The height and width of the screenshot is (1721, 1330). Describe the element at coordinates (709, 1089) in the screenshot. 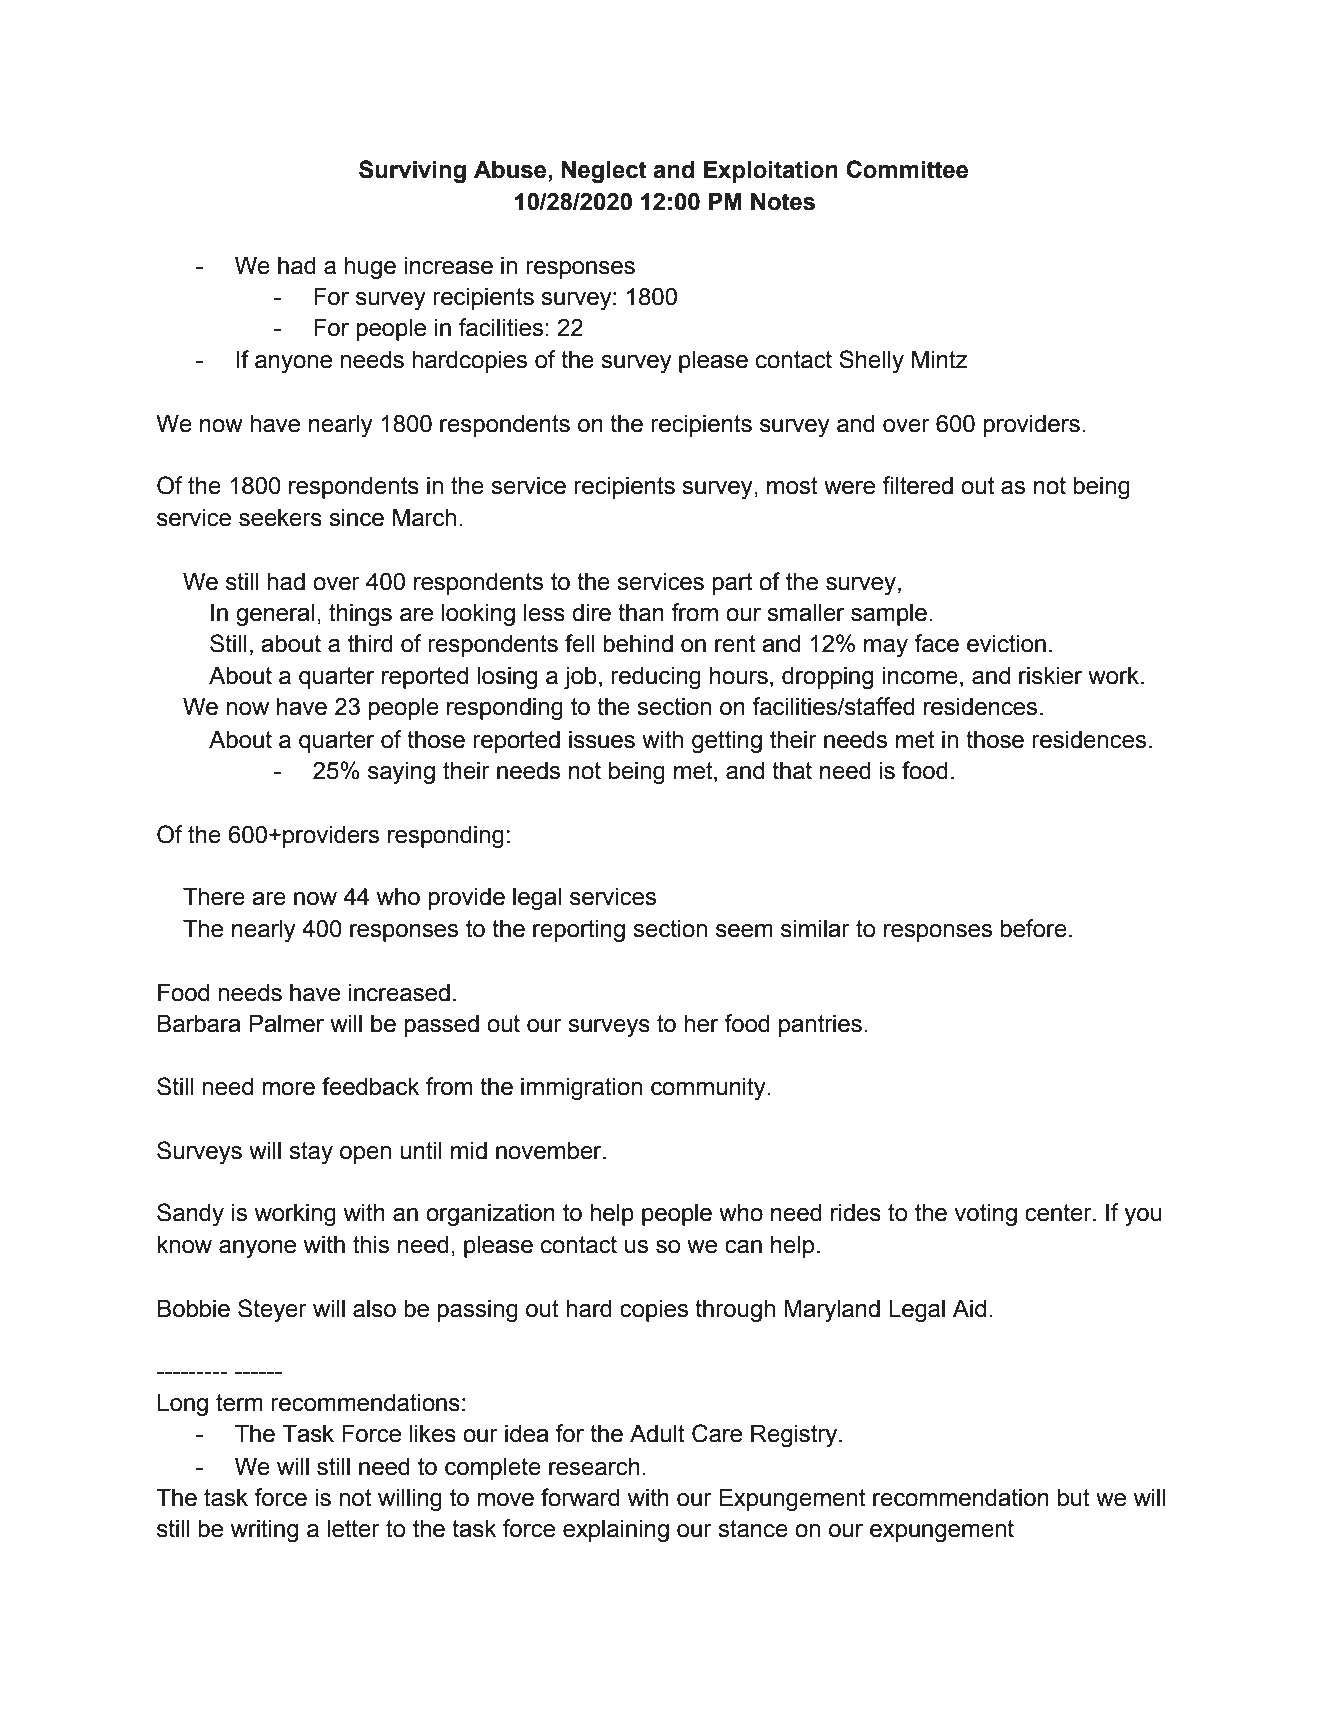

I see `community` at that location.
